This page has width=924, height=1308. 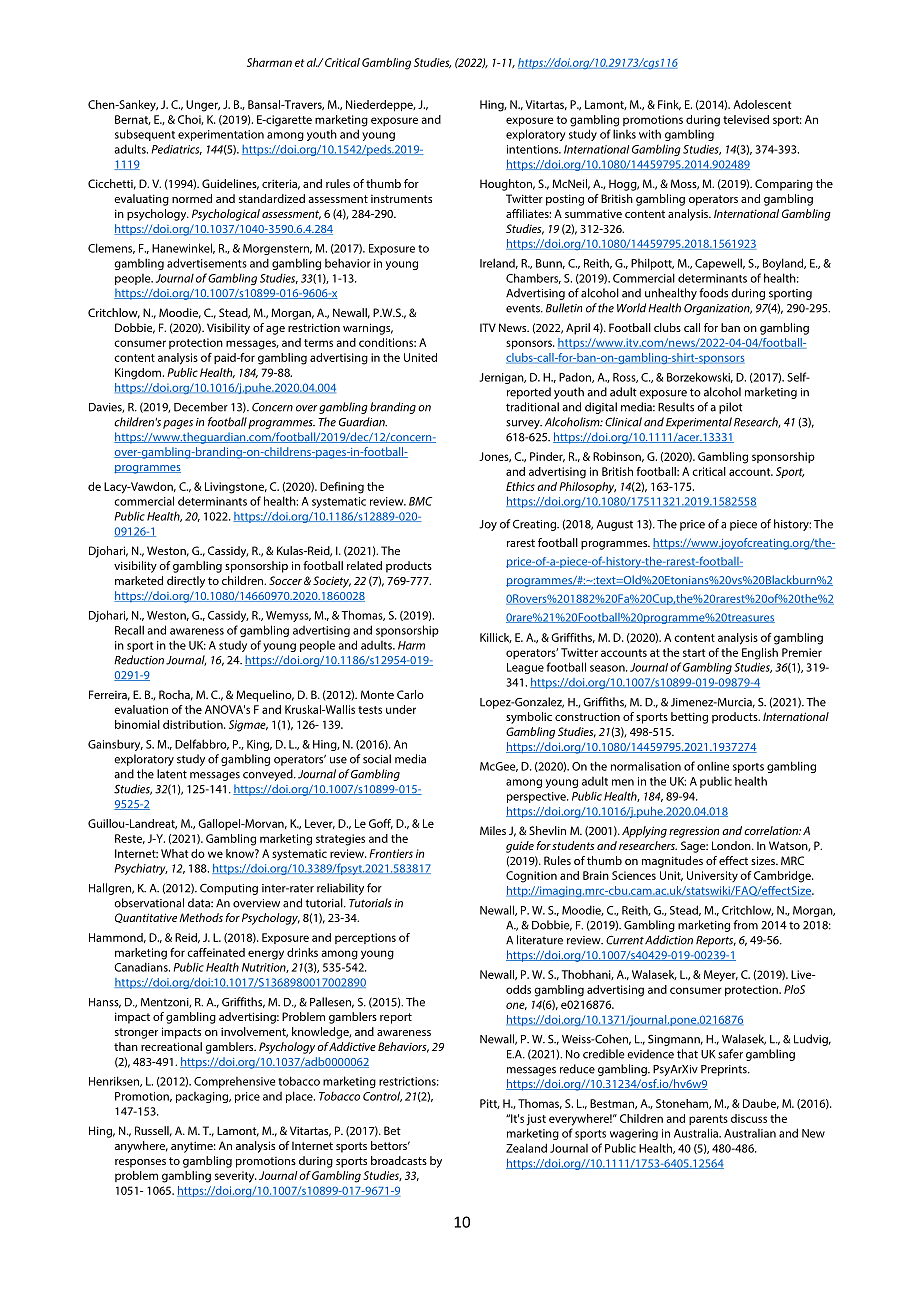 What do you see at coordinates (746, 119) in the page?
I see `televised` at bounding box center [746, 119].
